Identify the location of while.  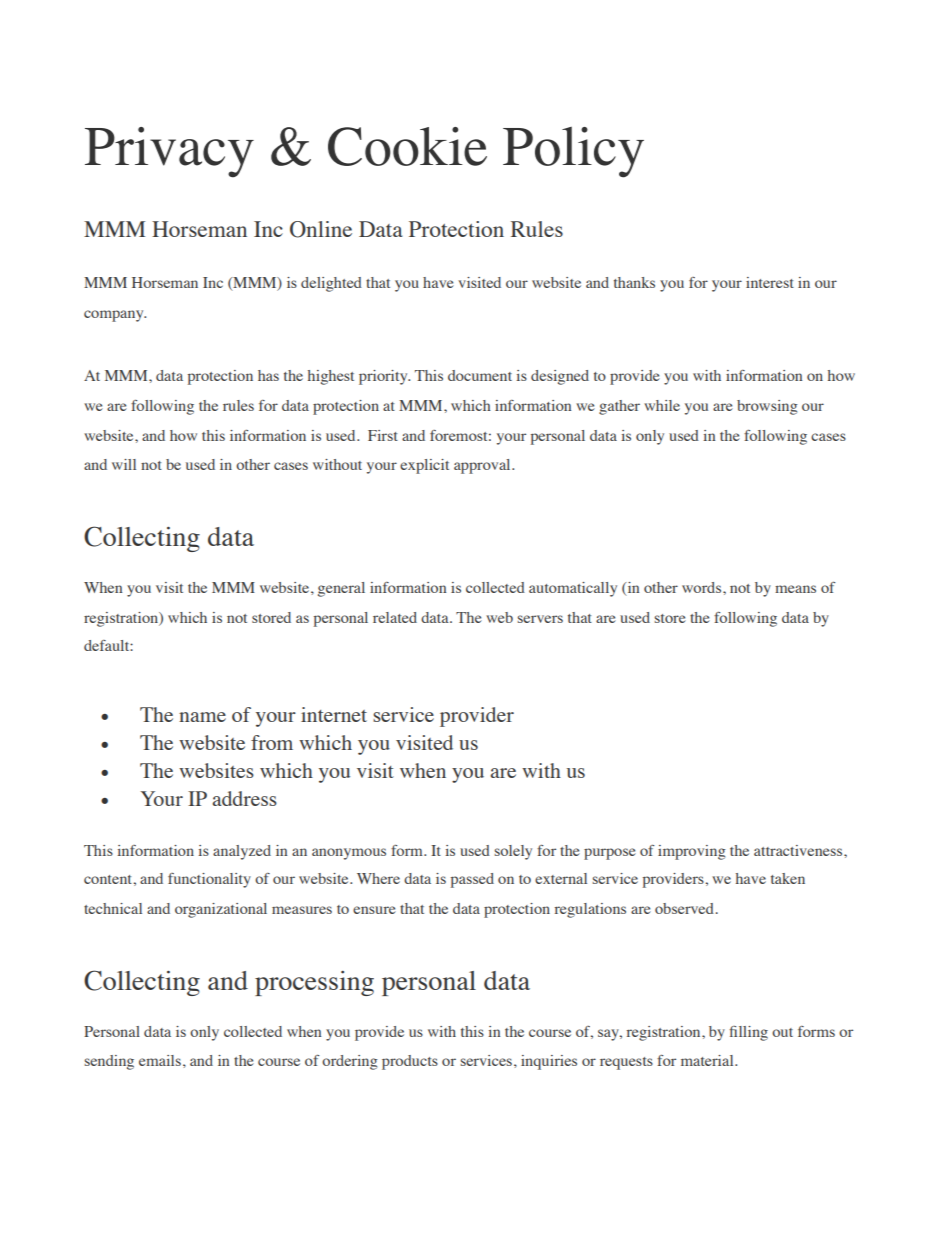
(662, 405).
